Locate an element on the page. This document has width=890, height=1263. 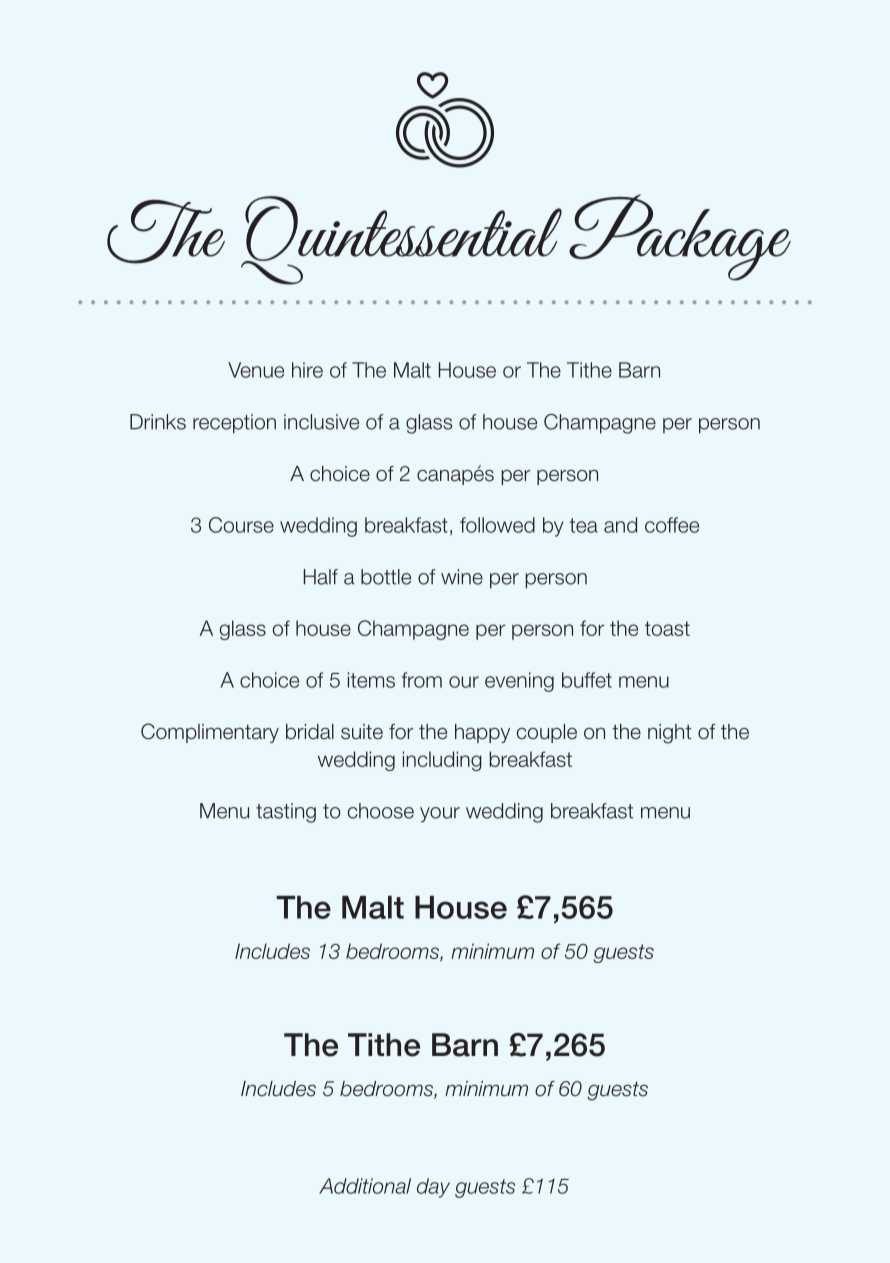
Additional is located at coordinates (365, 1186).
